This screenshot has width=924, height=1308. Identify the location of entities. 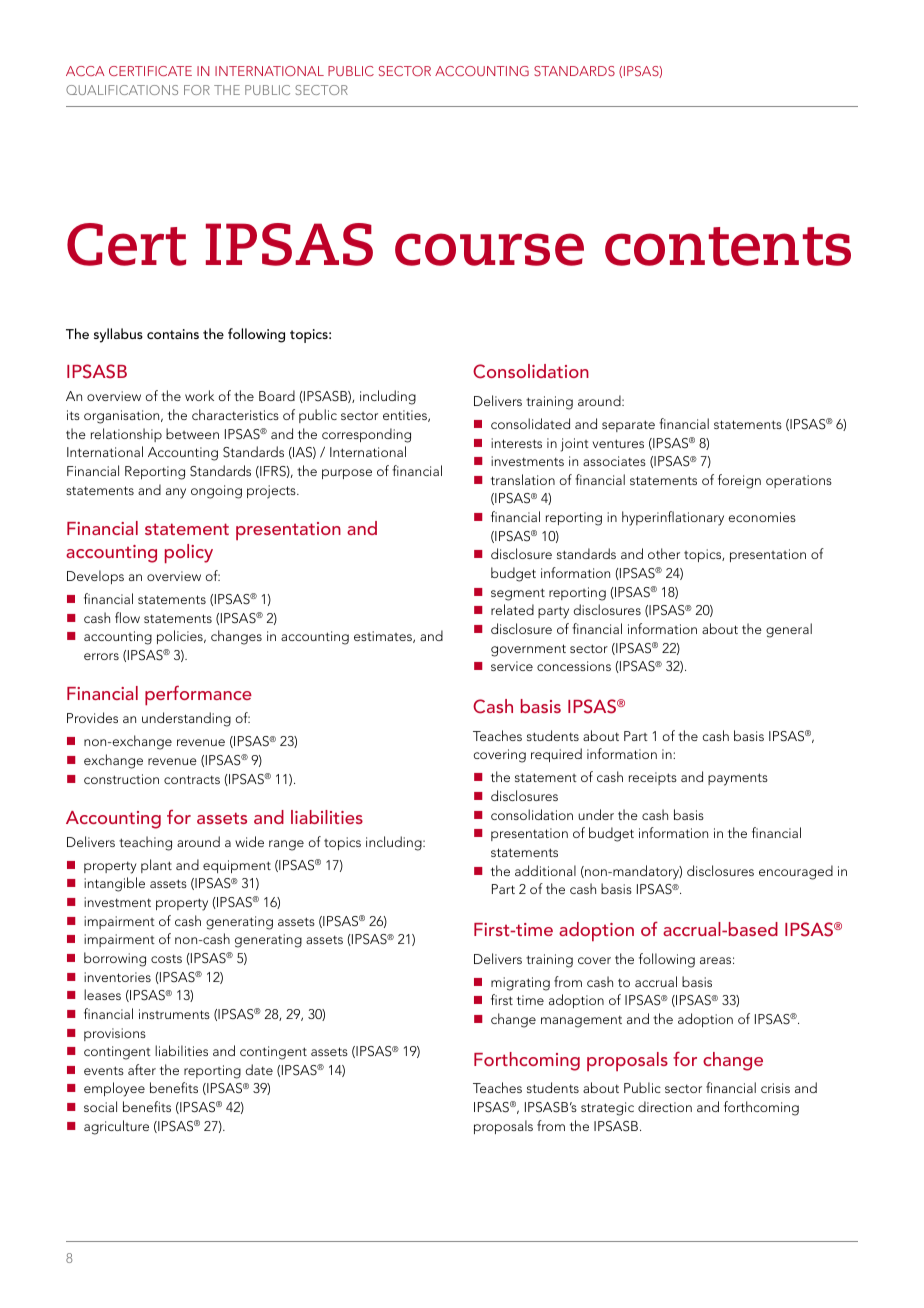
(406, 416).
